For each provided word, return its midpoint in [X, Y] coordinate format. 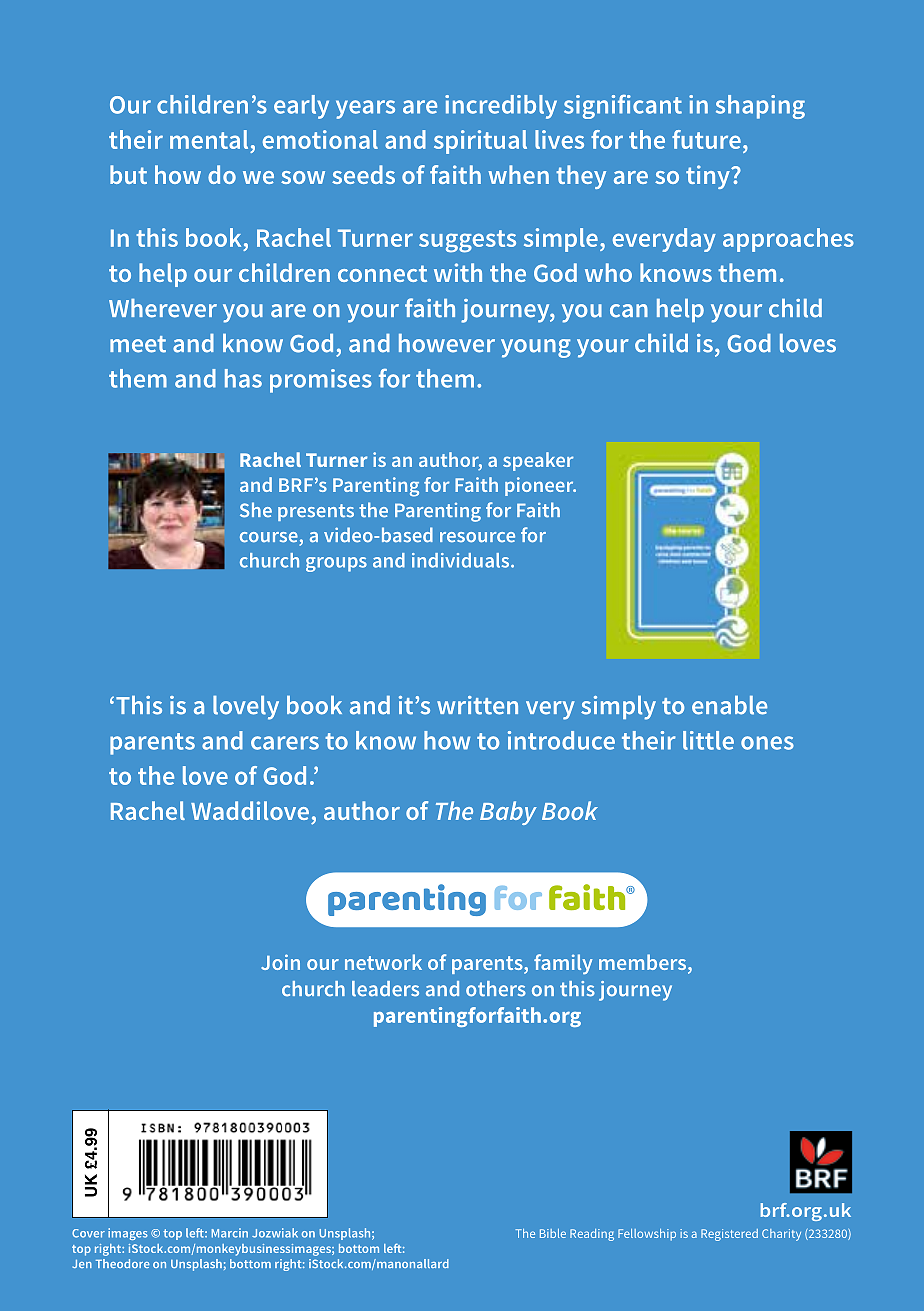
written [477, 705]
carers [285, 743]
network [383, 962]
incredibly [501, 107]
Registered [729, 1235]
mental [209, 139]
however [447, 343]
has [243, 378]
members [644, 963]
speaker [538, 461]
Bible [553, 1233]
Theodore [123, 1263]
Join [280, 962]
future [706, 139]
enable [729, 705]
